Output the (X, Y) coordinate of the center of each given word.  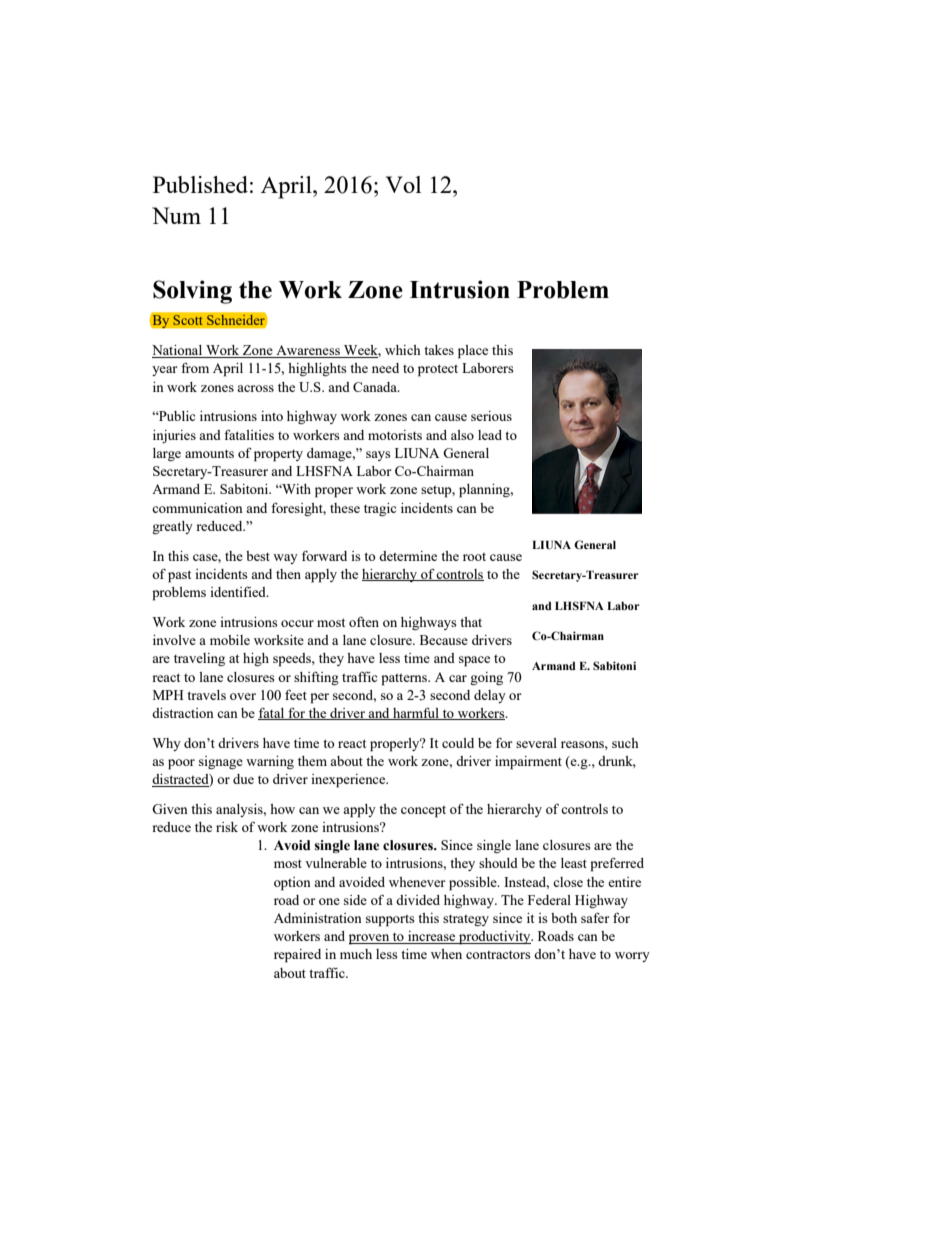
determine (408, 556)
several (536, 743)
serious (491, 416)
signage (221, 762)
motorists (395, 435)
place (473, 352)
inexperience (349, 781)
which (403, 350)
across (255, 388)
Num (176, 215)
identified (239, 591)
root (474, 557)
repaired (297, 956)
